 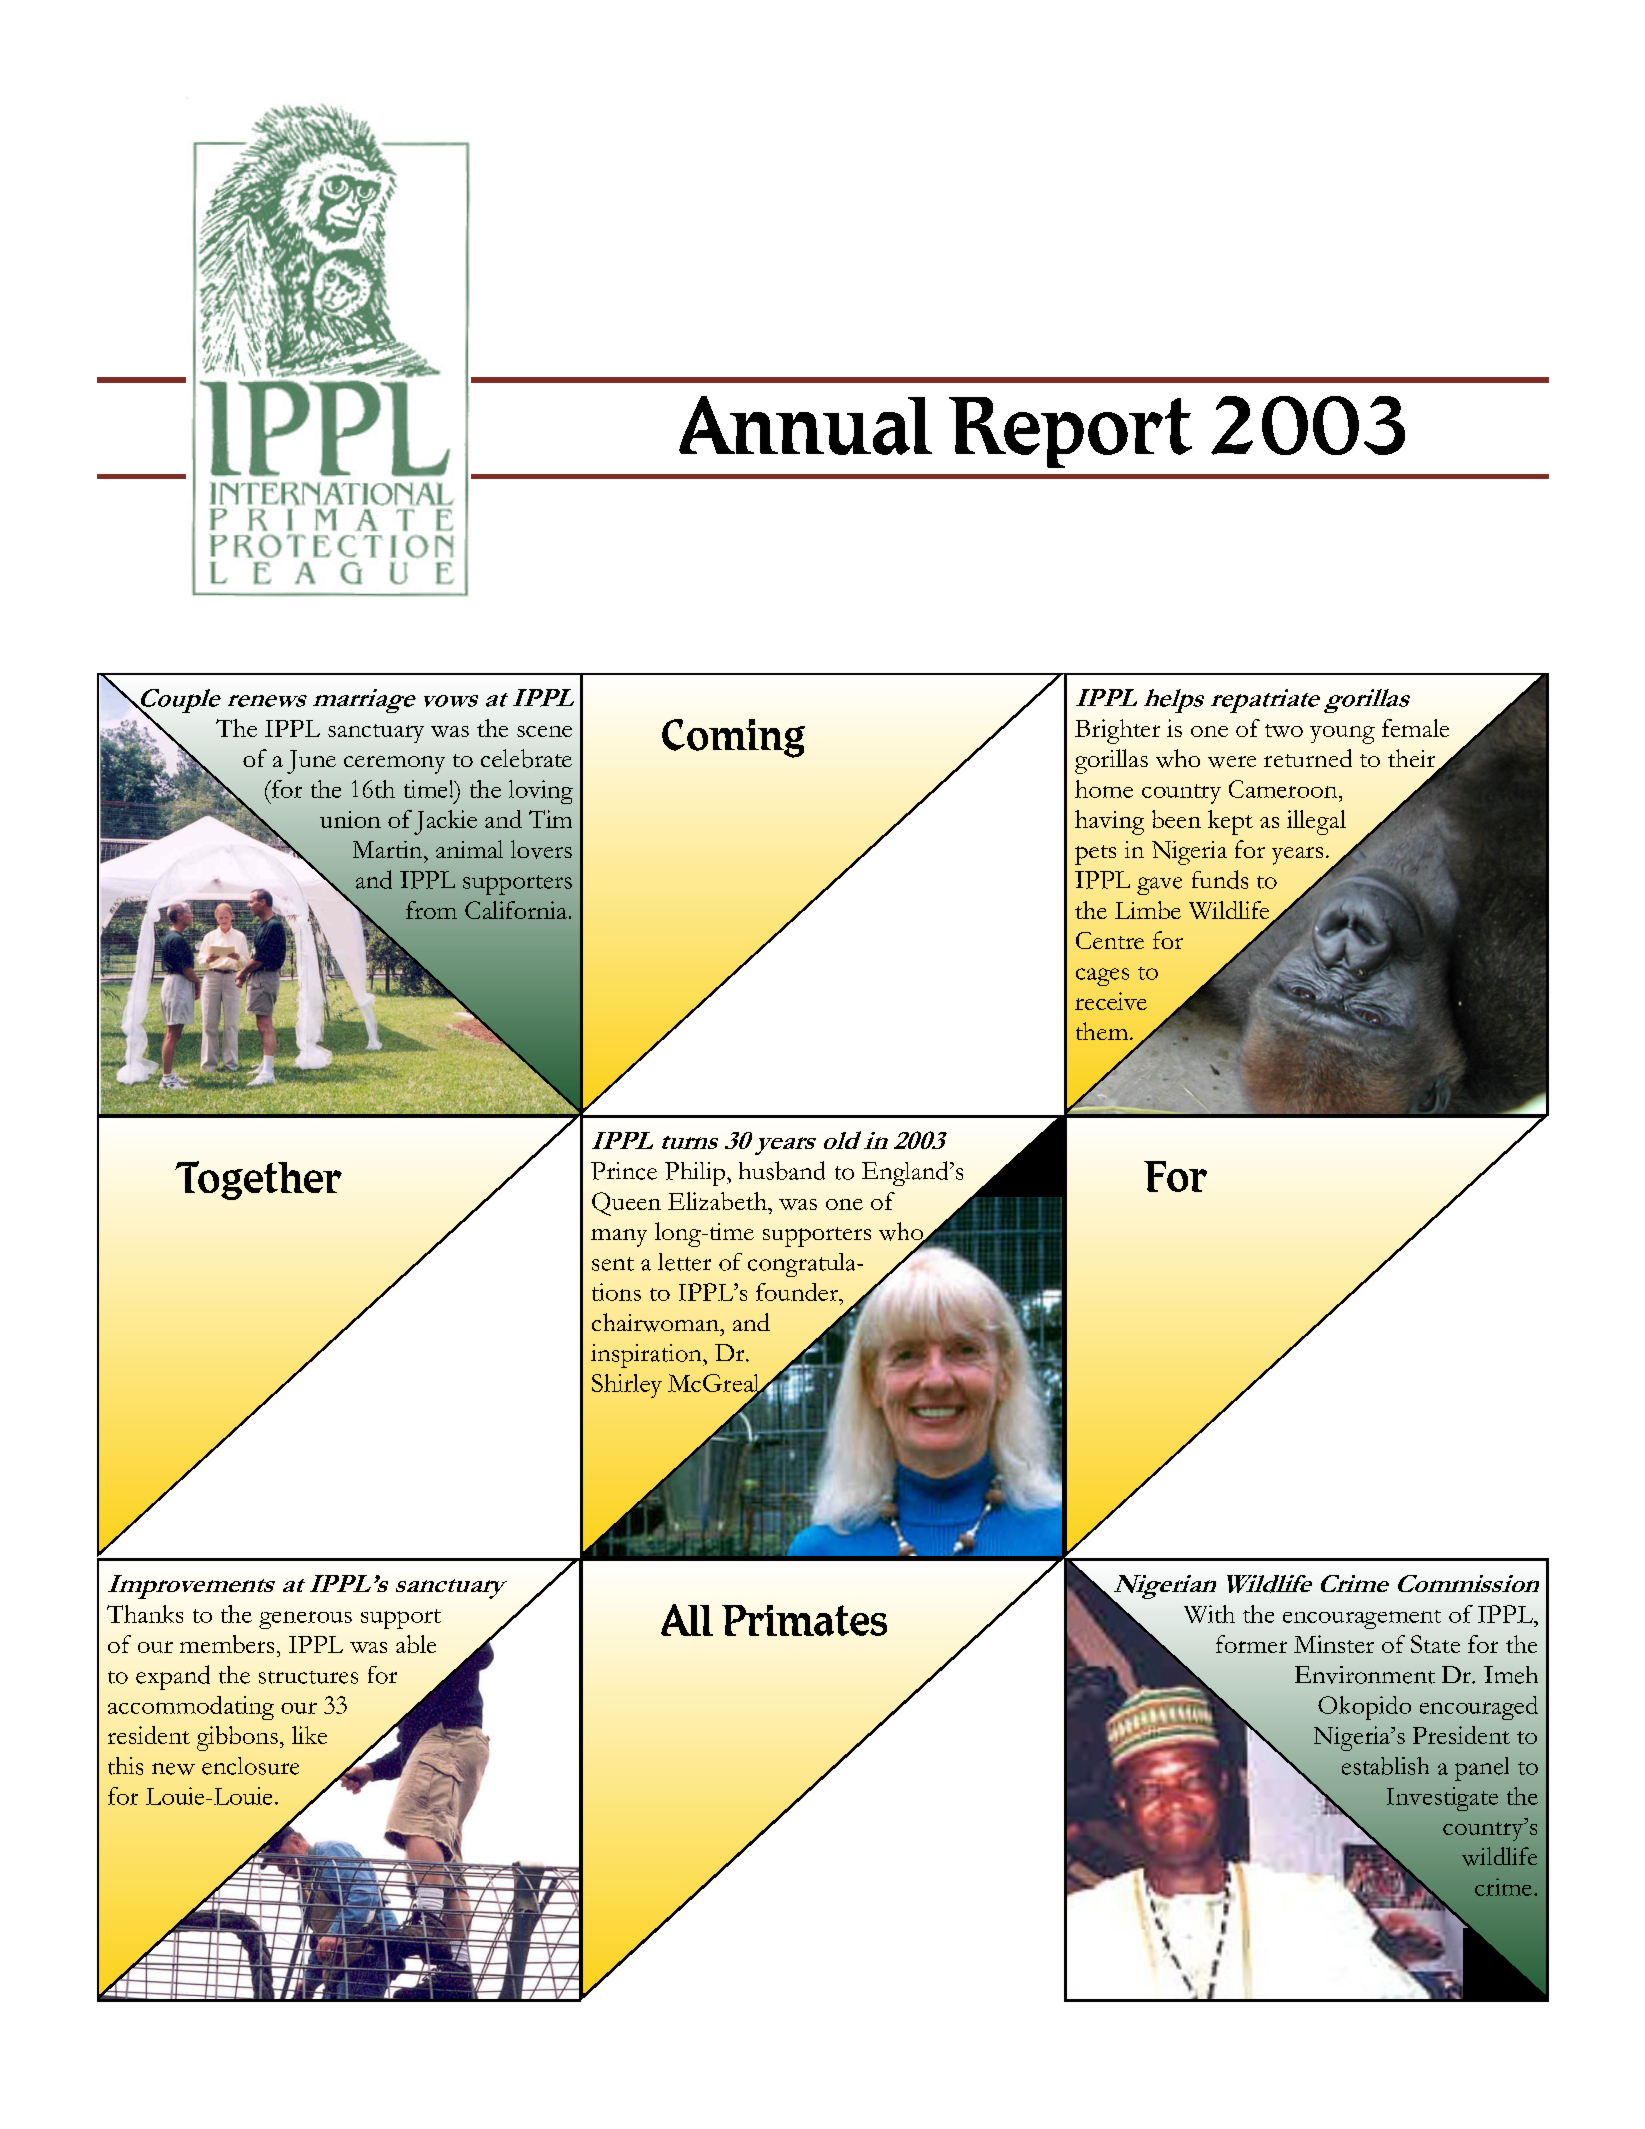 I want to click on inspiration, so click(x=647, y=1356).
